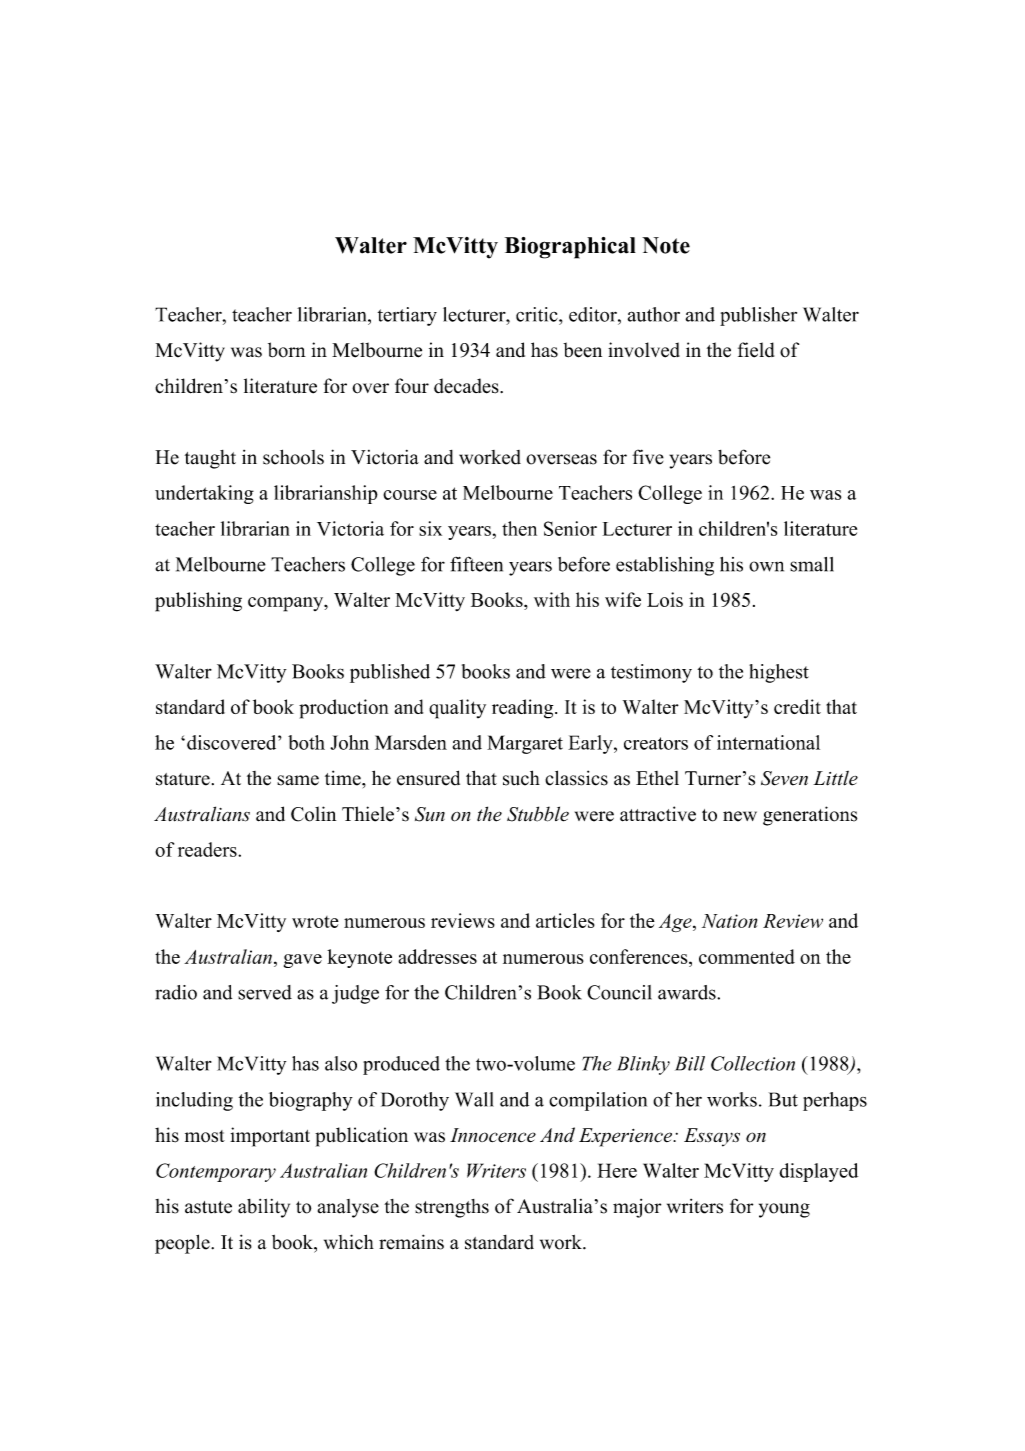 Image resolution: width=1025 pixels, height=1451 pixels. Describe the element at coordinates (287, 350) in the image. I see `born` at that location.
